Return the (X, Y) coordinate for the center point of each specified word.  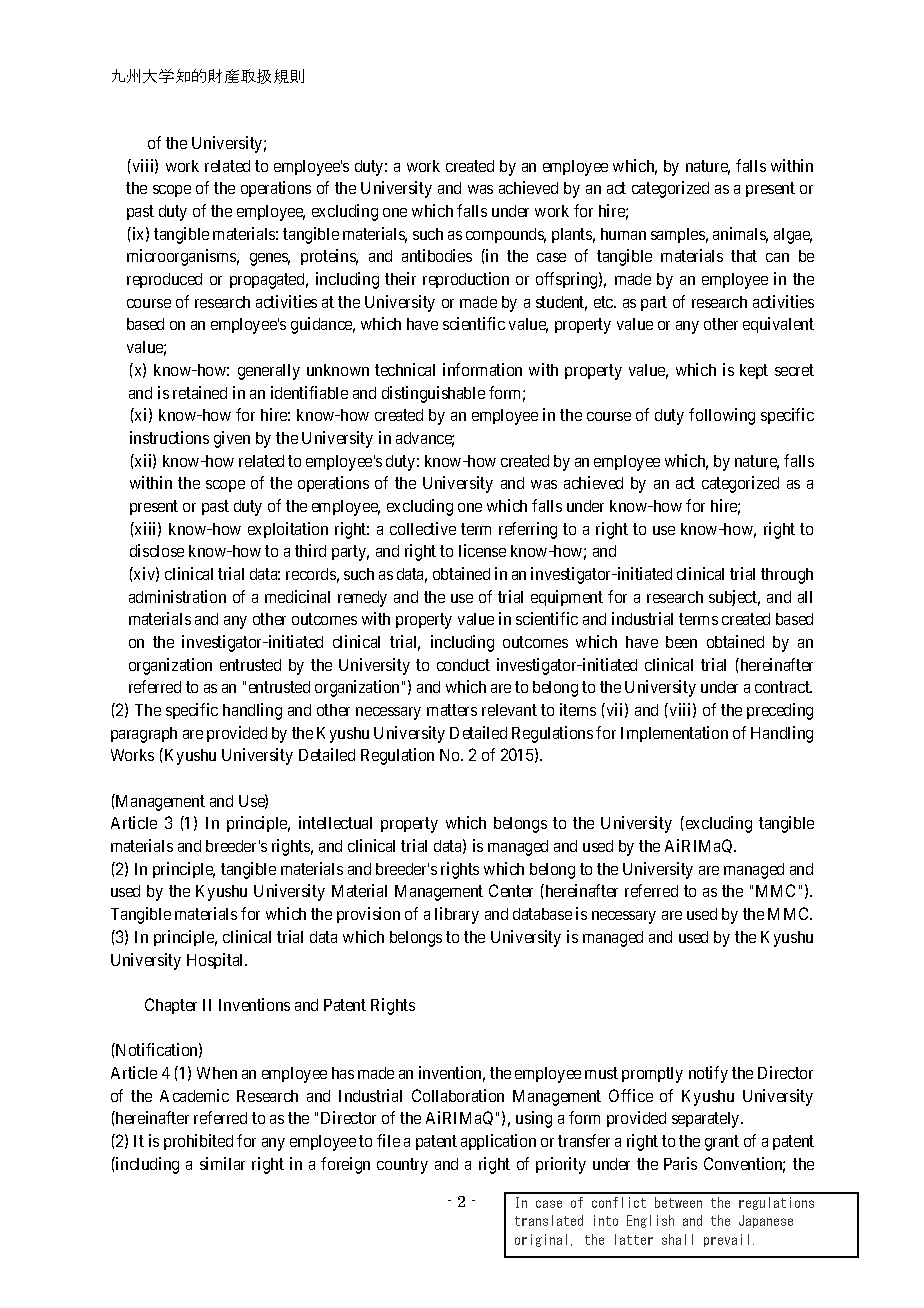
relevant (509, 710)
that (744, 256)
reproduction (466, 280)
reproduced (164, 280)
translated (549, 1220)
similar (222, 1163)
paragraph (144, 735)
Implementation (674, 734)
